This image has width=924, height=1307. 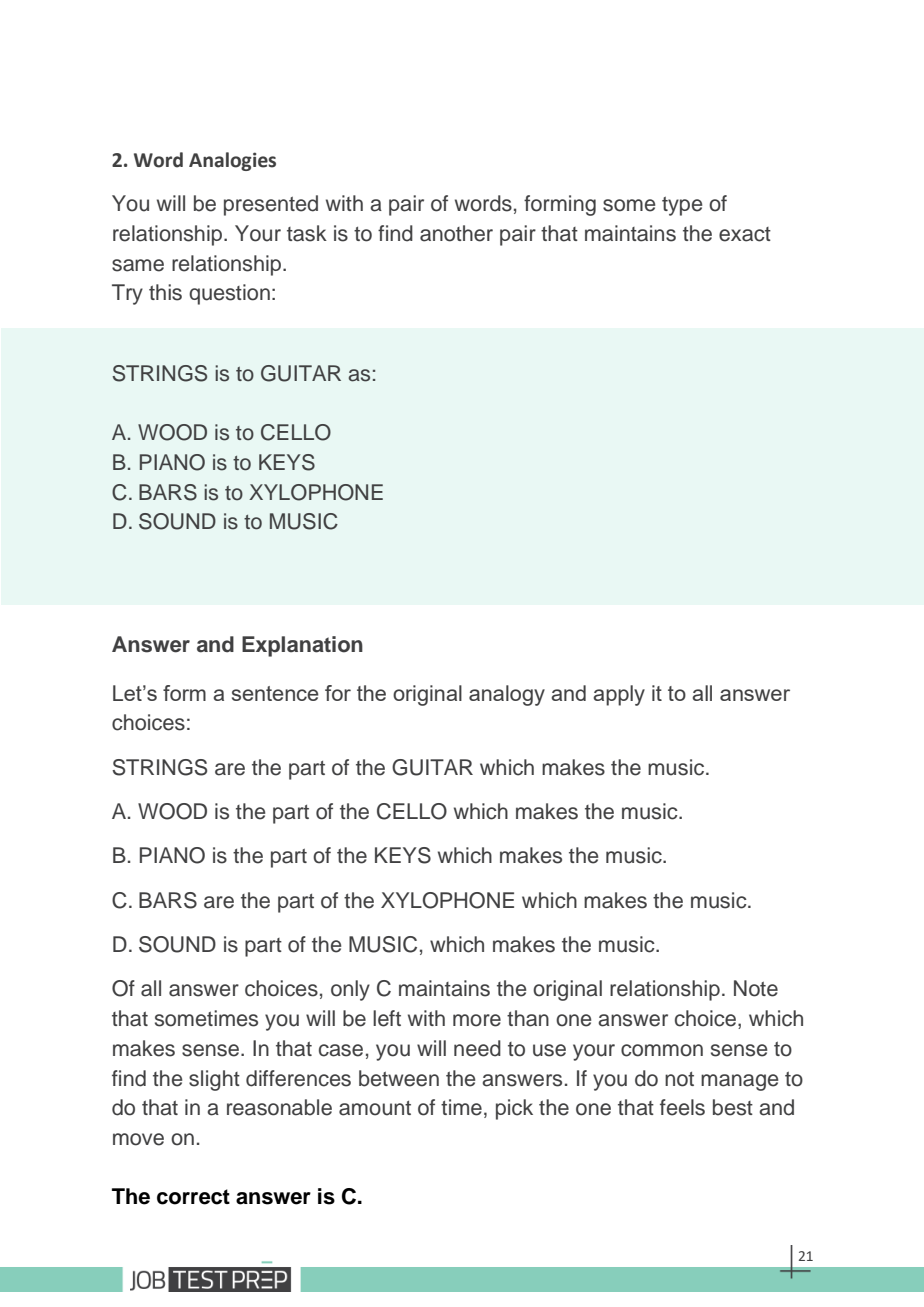 What do you see at coordinates (456, 233) in the image?
I see `another` at bounding box center [456, 233].
